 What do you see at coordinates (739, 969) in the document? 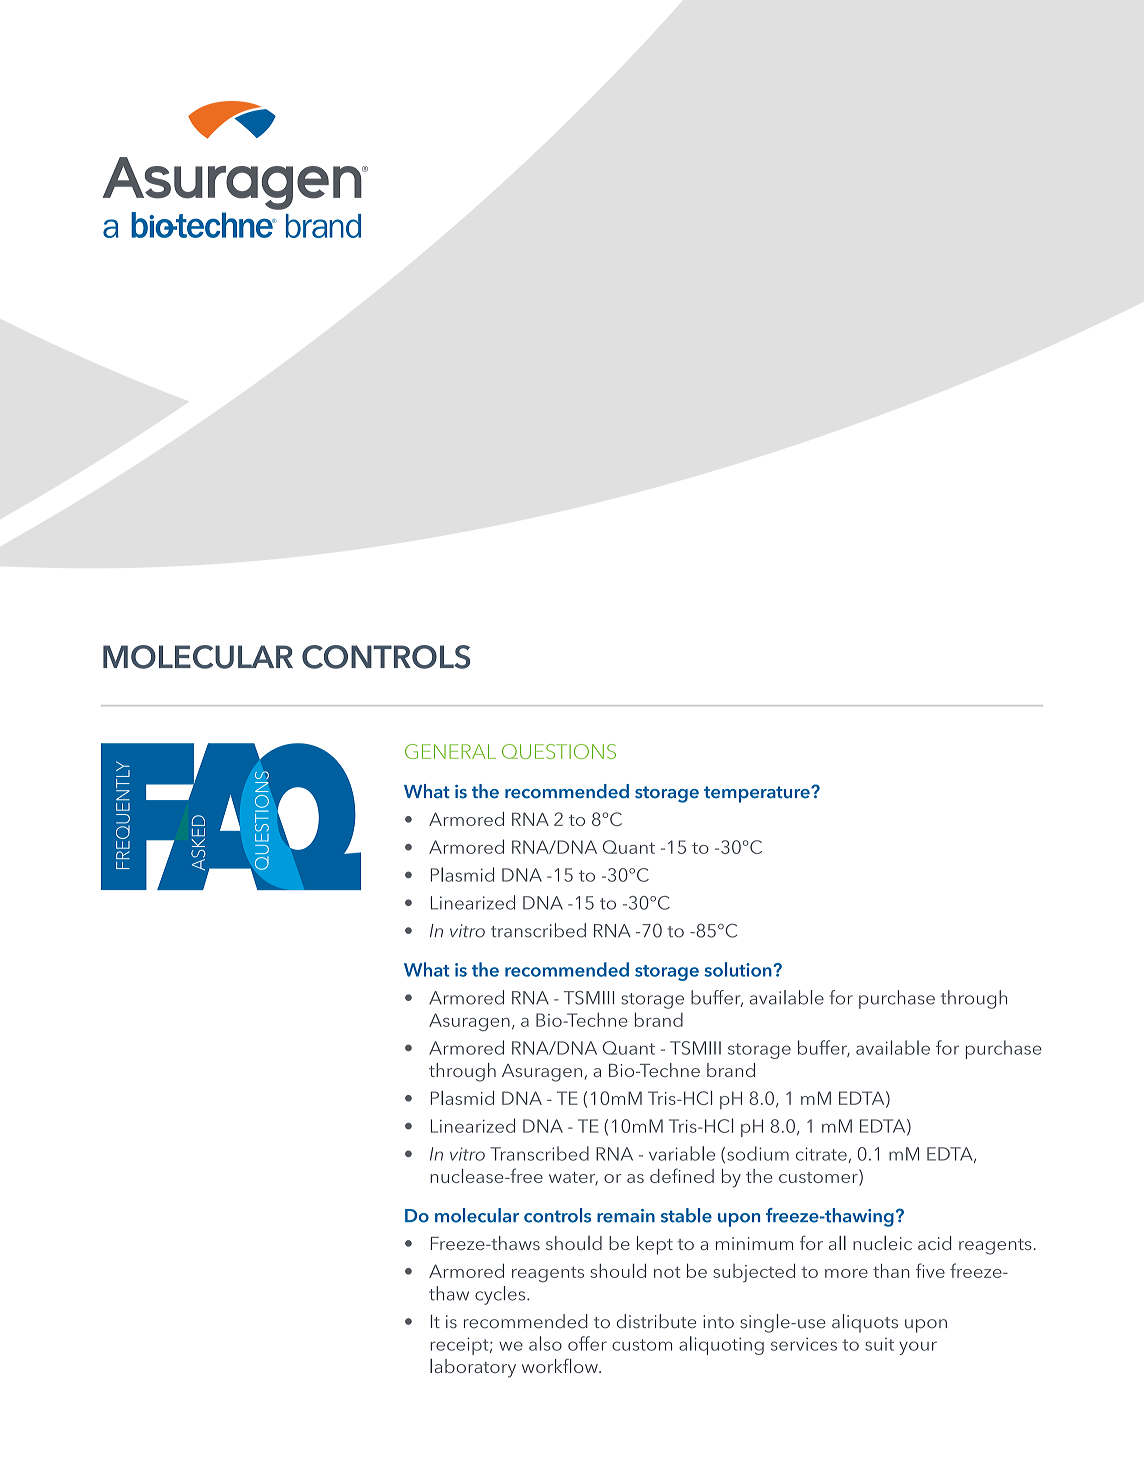
I see `solution` at bounding box center [739, 969].
